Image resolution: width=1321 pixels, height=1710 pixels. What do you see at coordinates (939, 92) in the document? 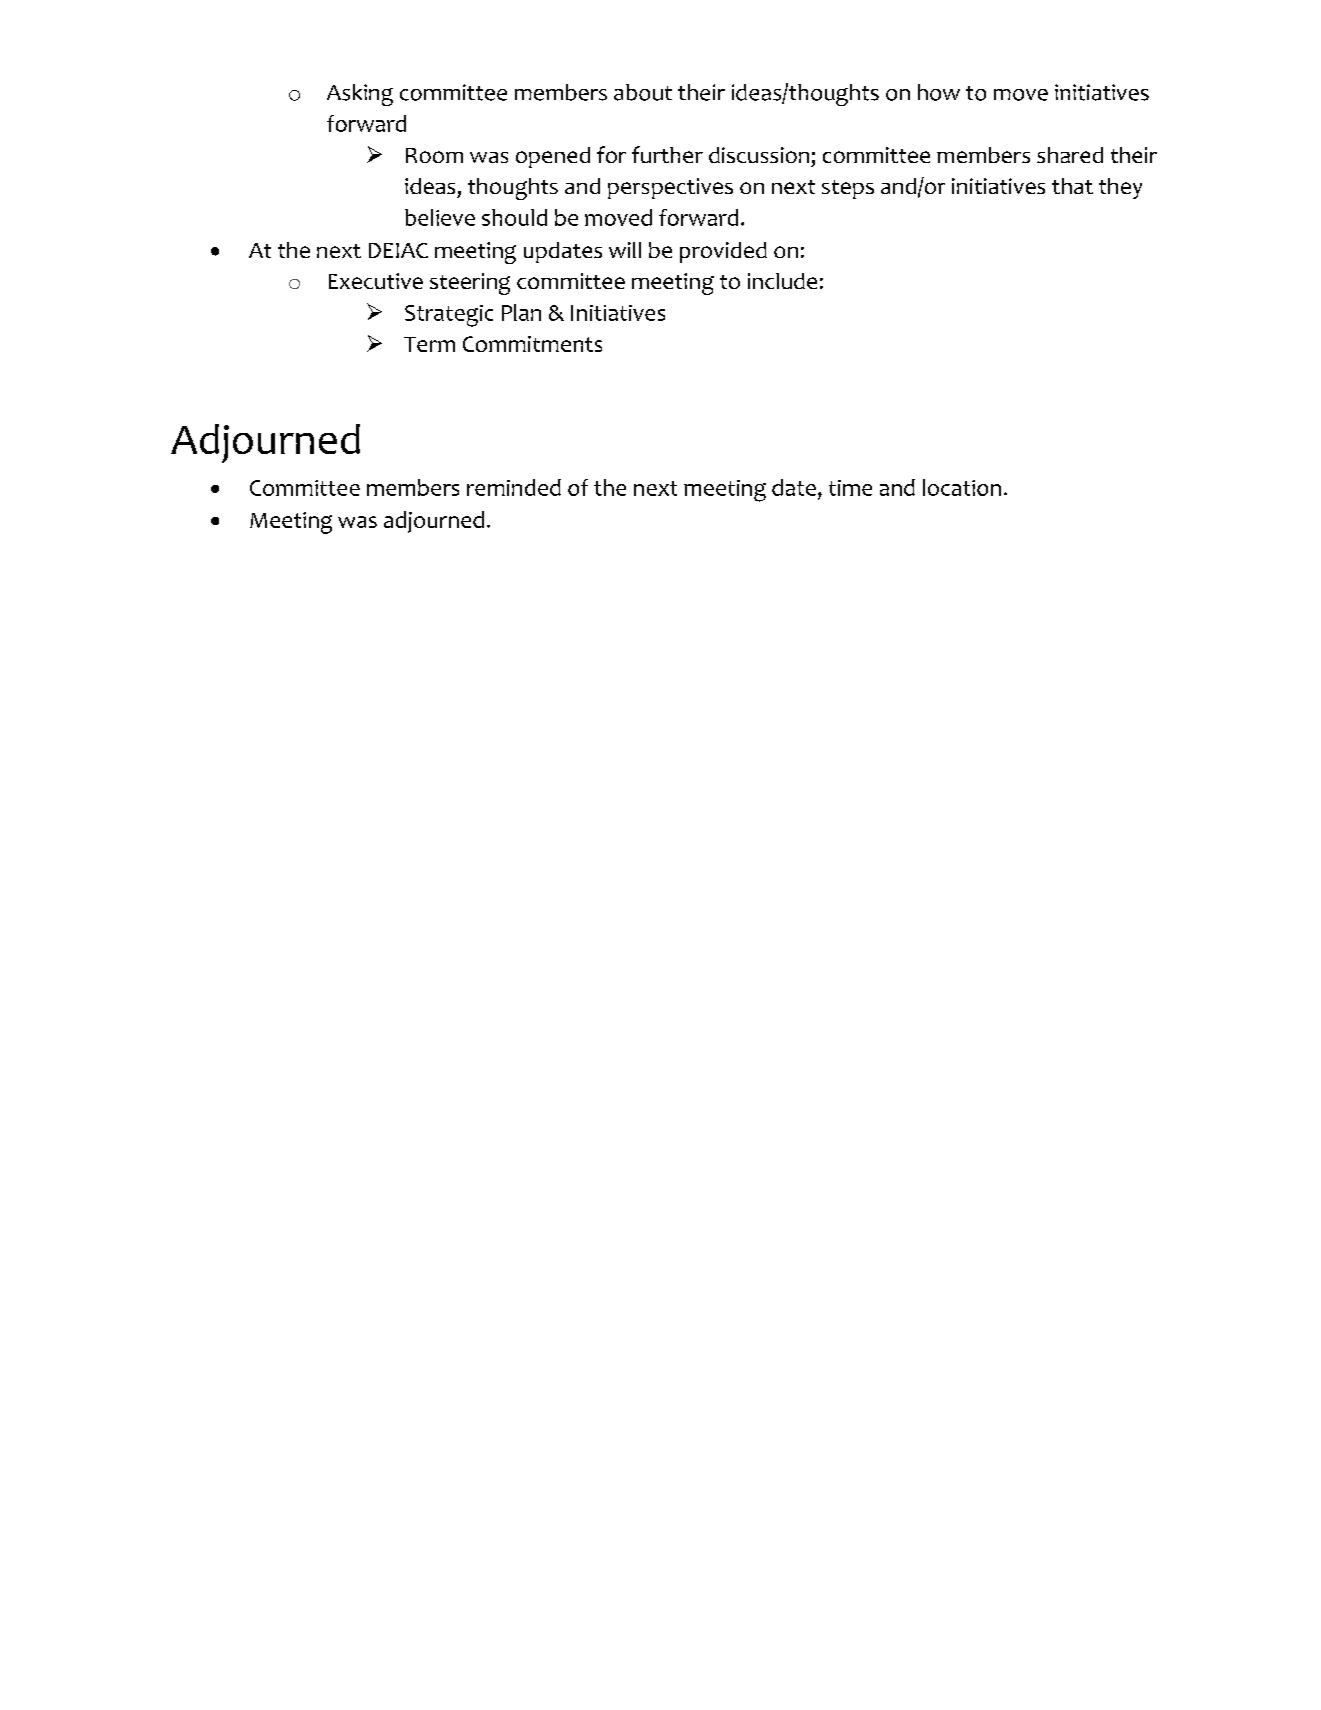
I see `how` at bounding box center [939, 92].
